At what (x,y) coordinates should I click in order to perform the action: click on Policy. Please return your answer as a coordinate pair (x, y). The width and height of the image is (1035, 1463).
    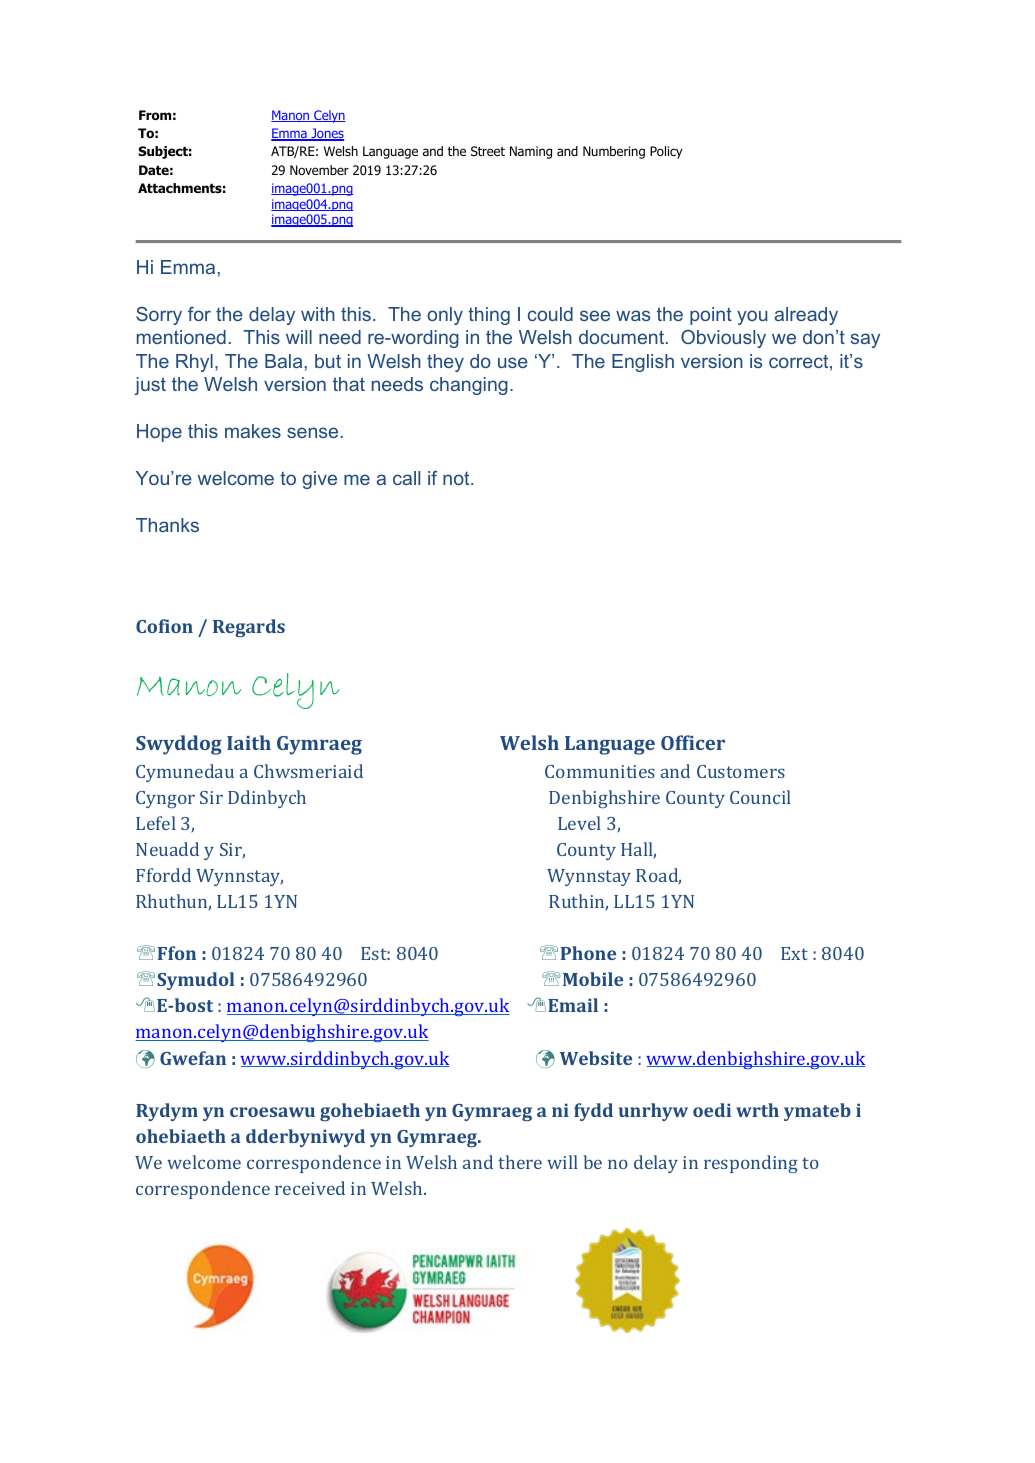
    Looking at the image, I should click on (666, 152).
